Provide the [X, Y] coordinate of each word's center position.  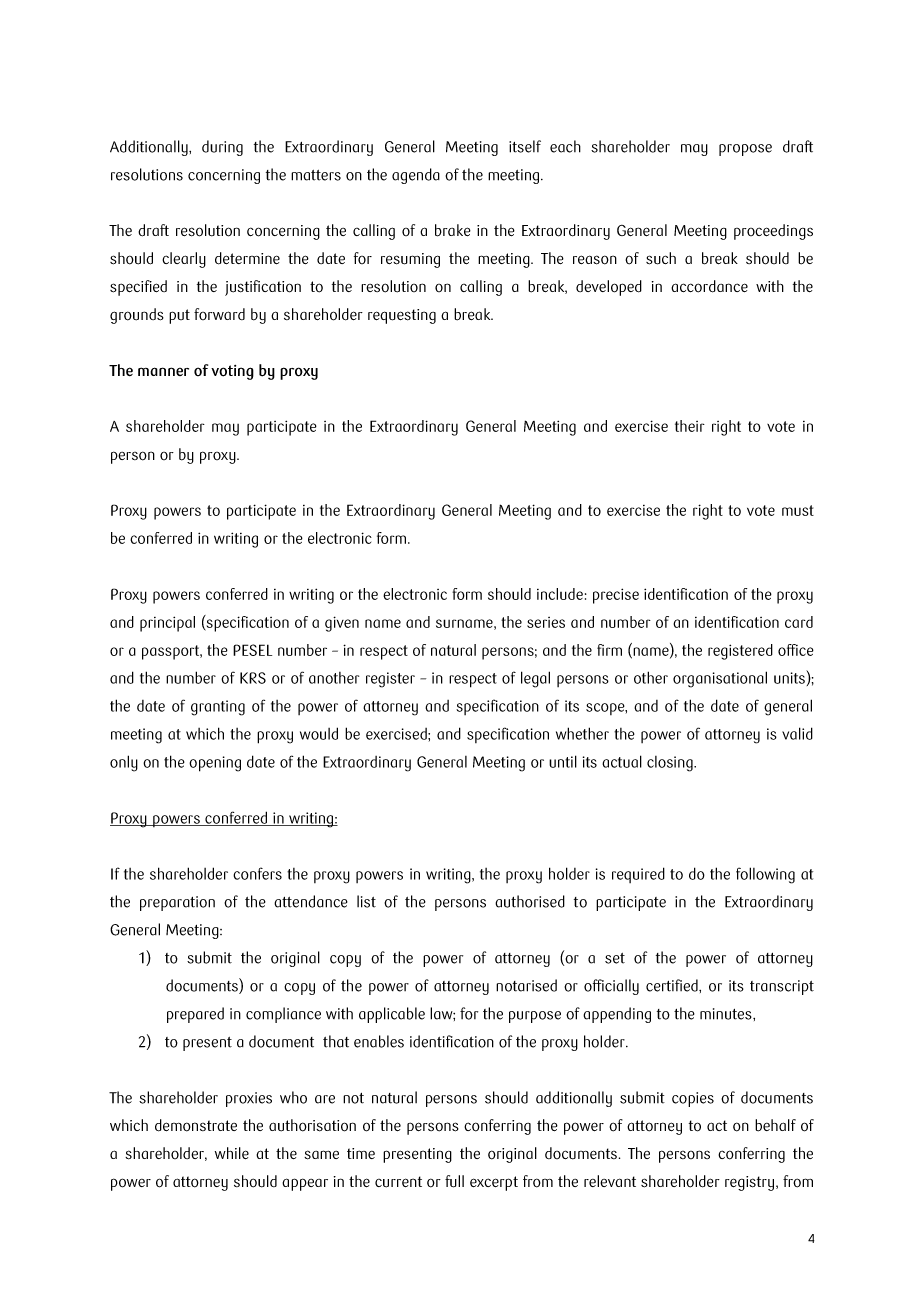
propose [745, 150]
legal [535, 679]
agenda [416, 176]
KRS [253, 678]
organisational [720, 679]
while [232, 1153]
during [222, 148]
